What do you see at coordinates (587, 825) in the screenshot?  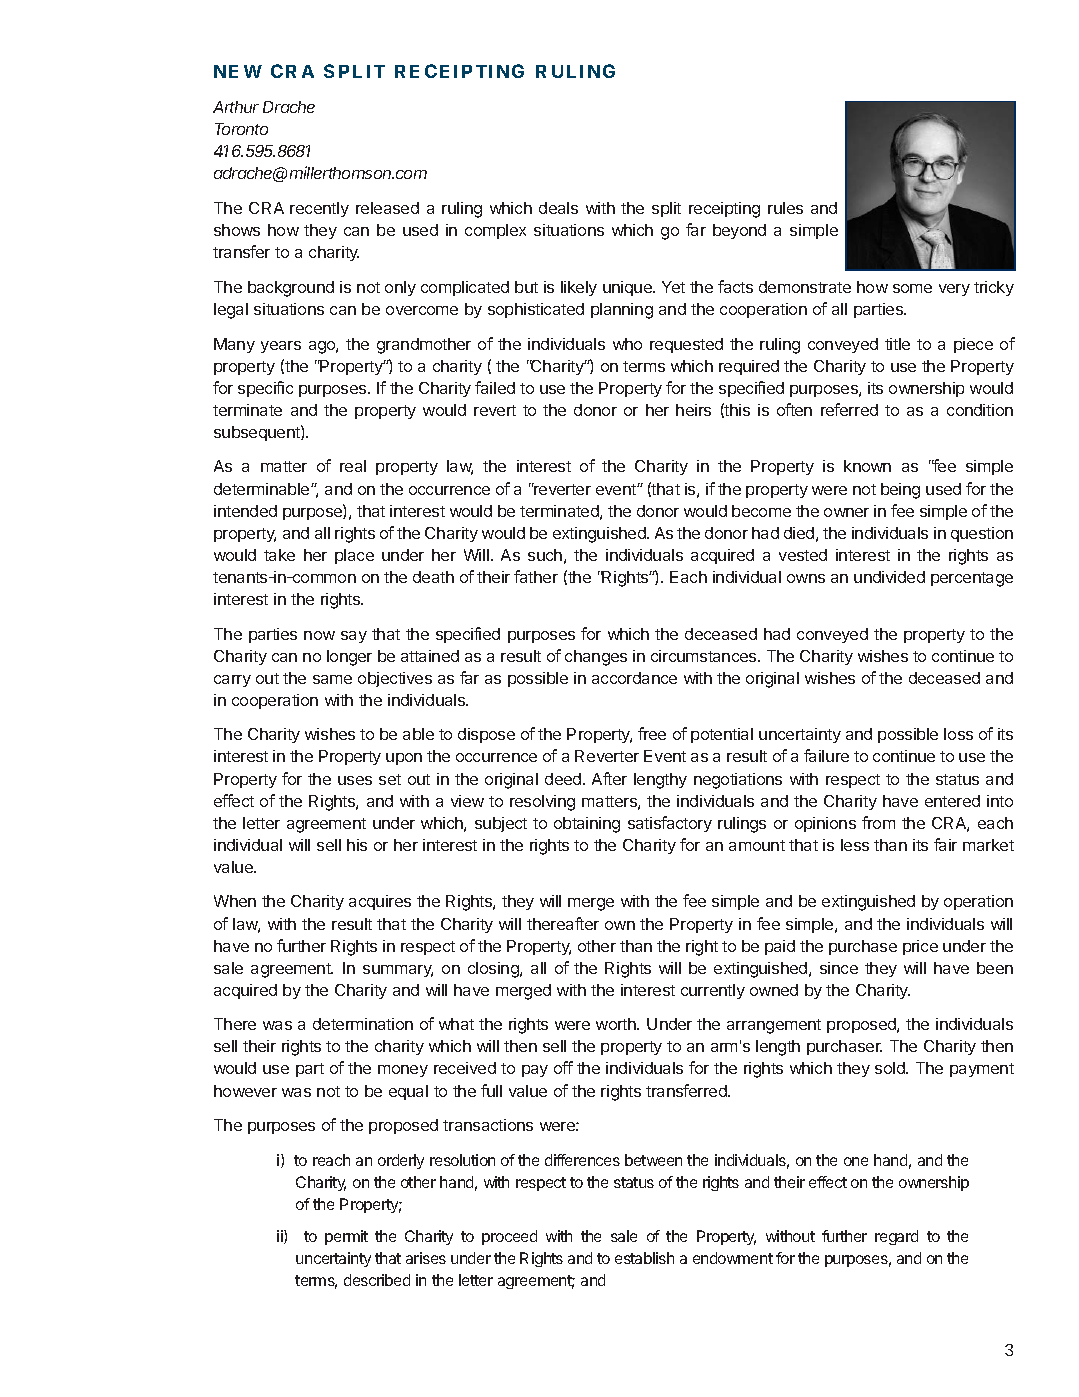 I see `obtaining` at bounding box center [587, 825].
